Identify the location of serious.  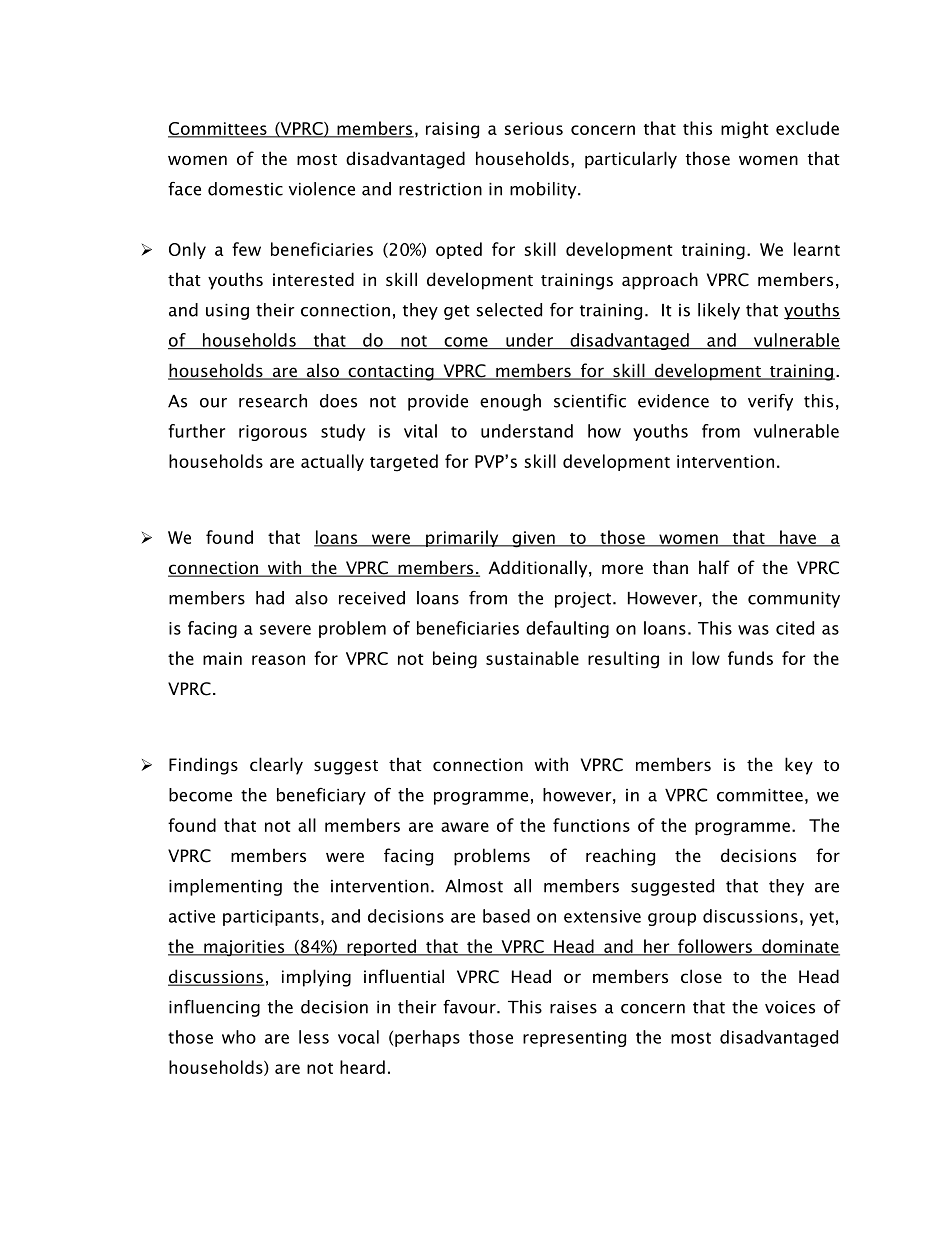
(534, 128).
